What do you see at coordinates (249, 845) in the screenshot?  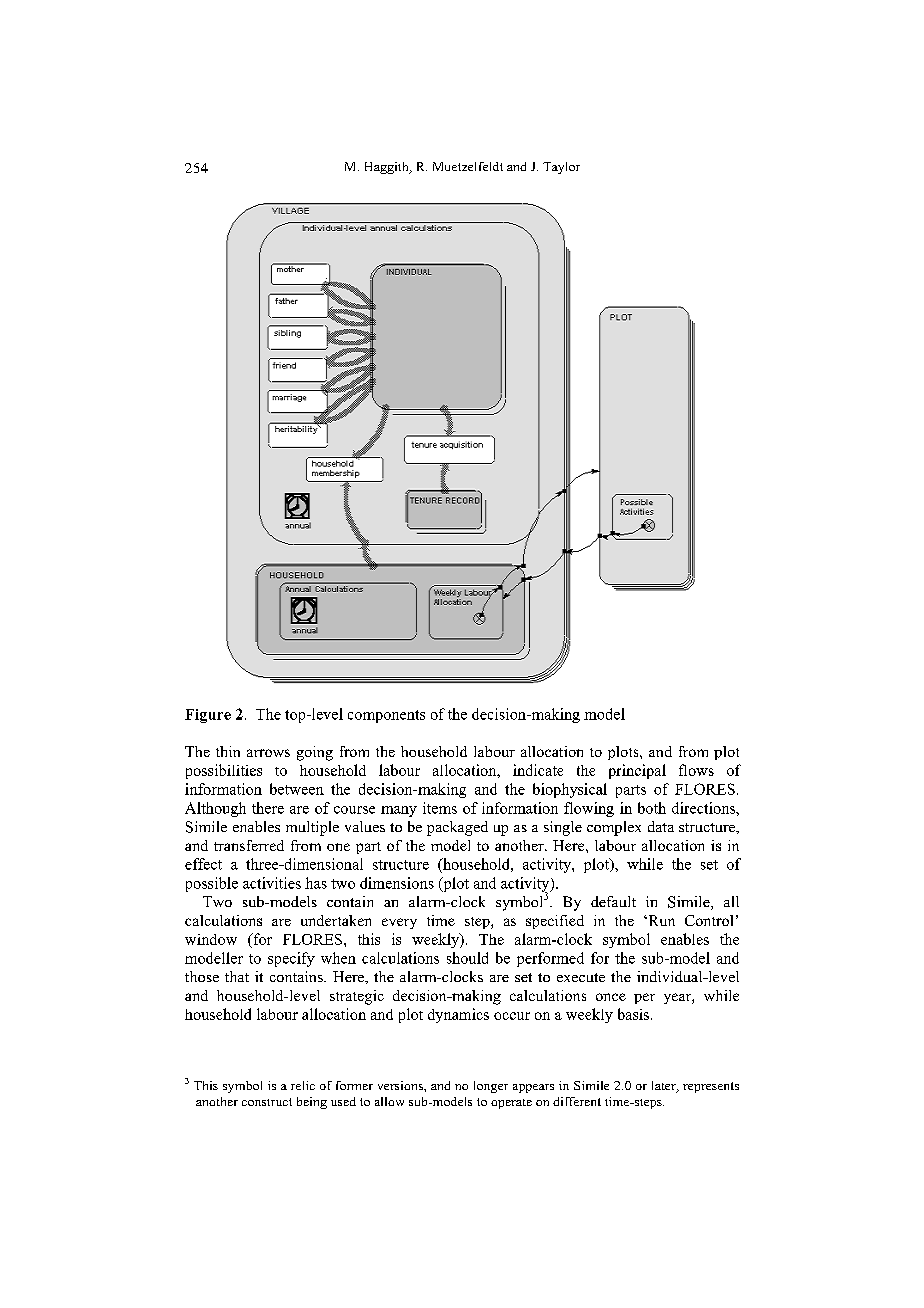 I see `transferred` at bounding box center [249, 845].
